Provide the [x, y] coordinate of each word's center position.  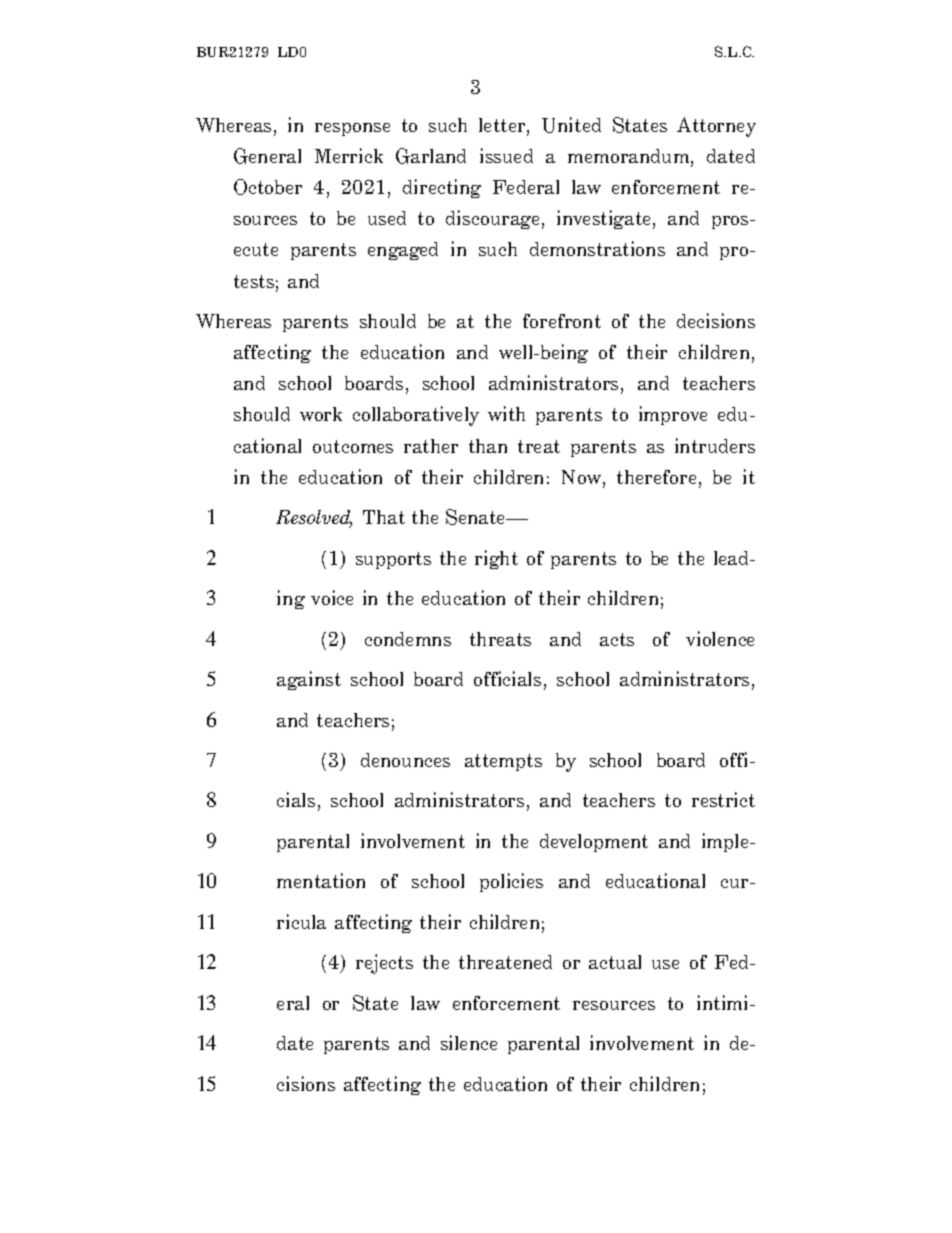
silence [469, 1042]
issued [506, 155]
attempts [503, 762]
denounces [405, 760]
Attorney [716, 127]
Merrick [349, 155]
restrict [723, 799]
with [506, 413]
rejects [384, 964]
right [496, 559]
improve [673, 415]
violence [720, 638]
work [321, 414]
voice [332, 597]
